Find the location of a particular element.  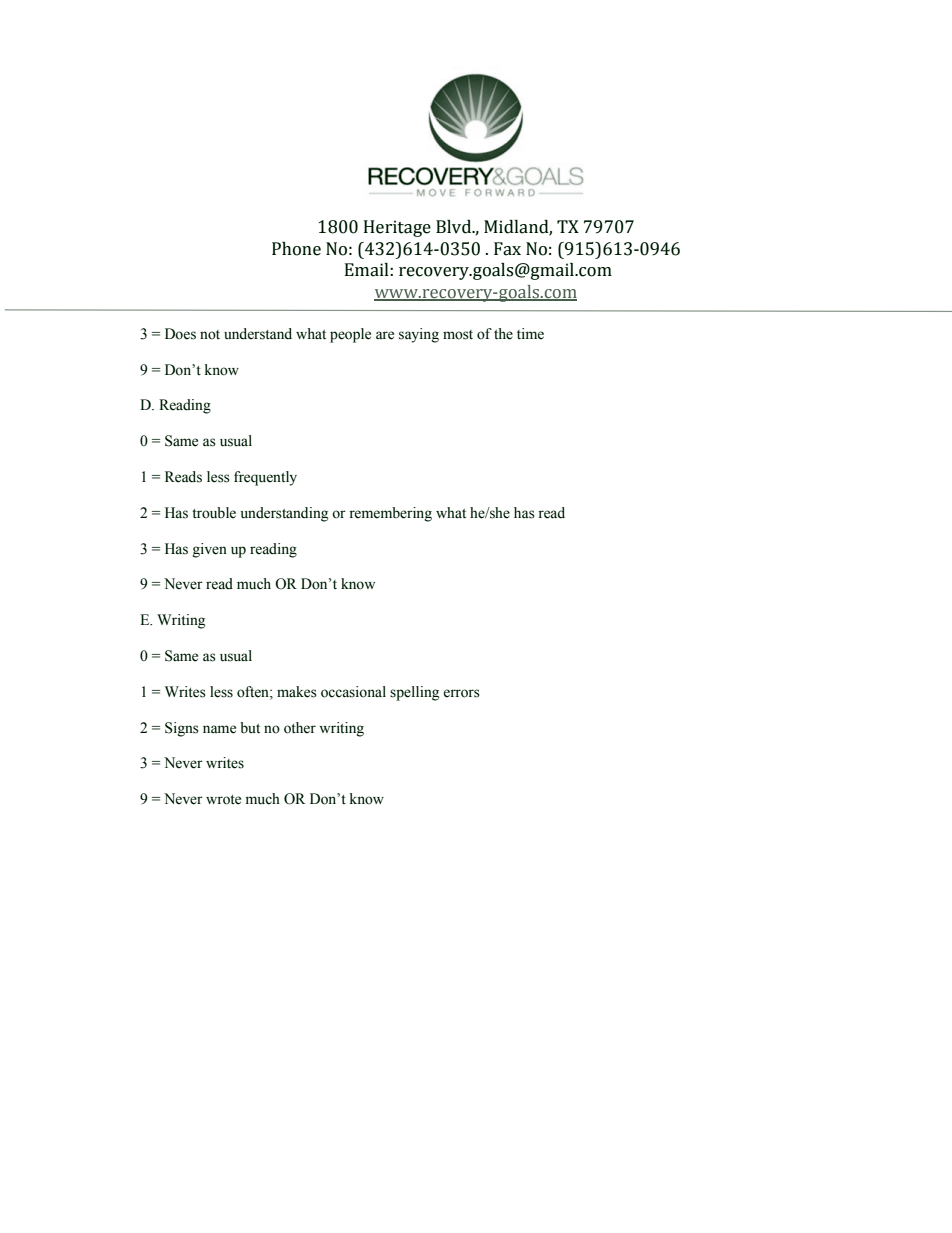

people is located at coordinates (350, 335).
